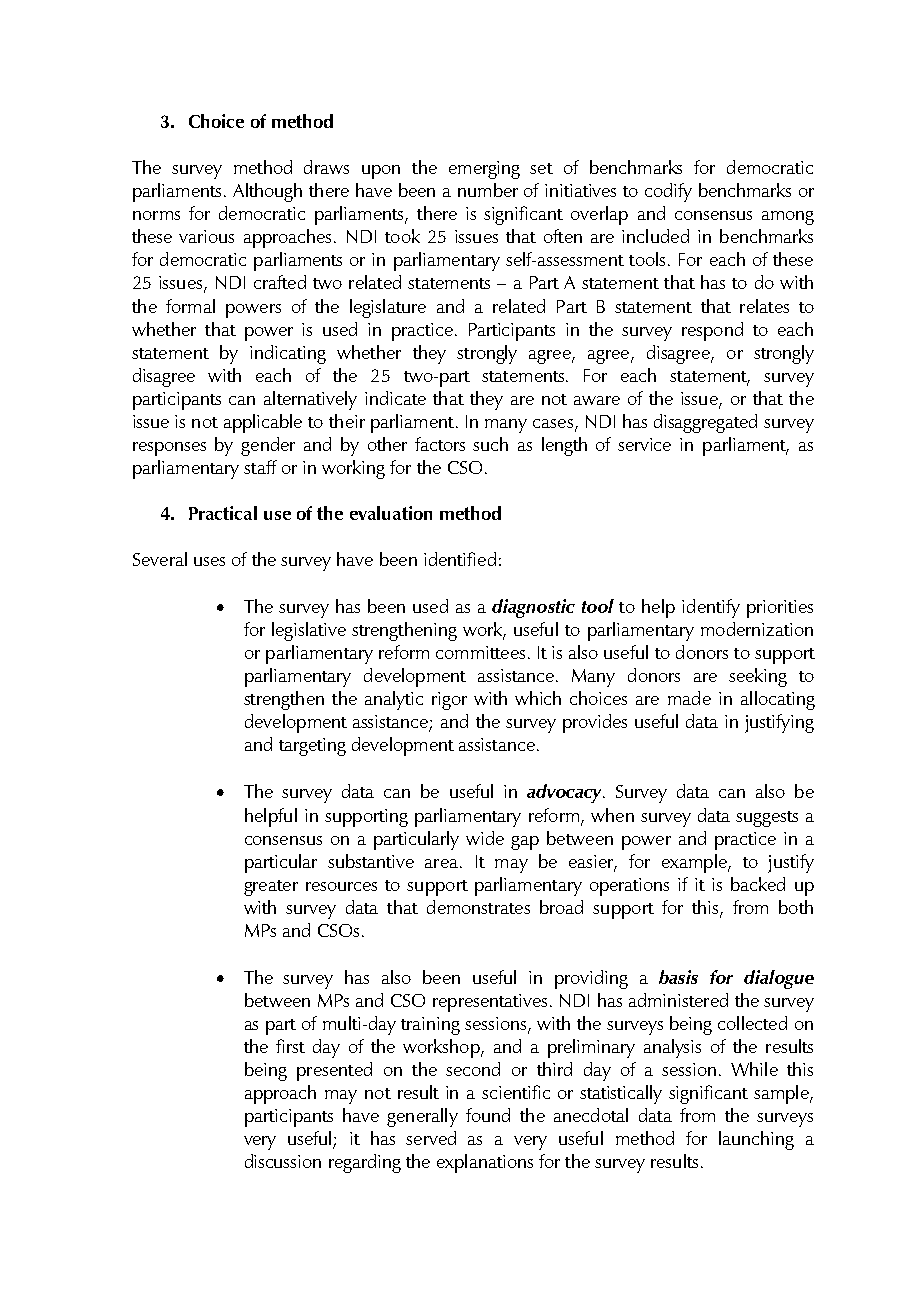 The width and height of the document is (924, 1308). Describe the element at coordinates (460, 559) in the document. I see `identified` at that location.
